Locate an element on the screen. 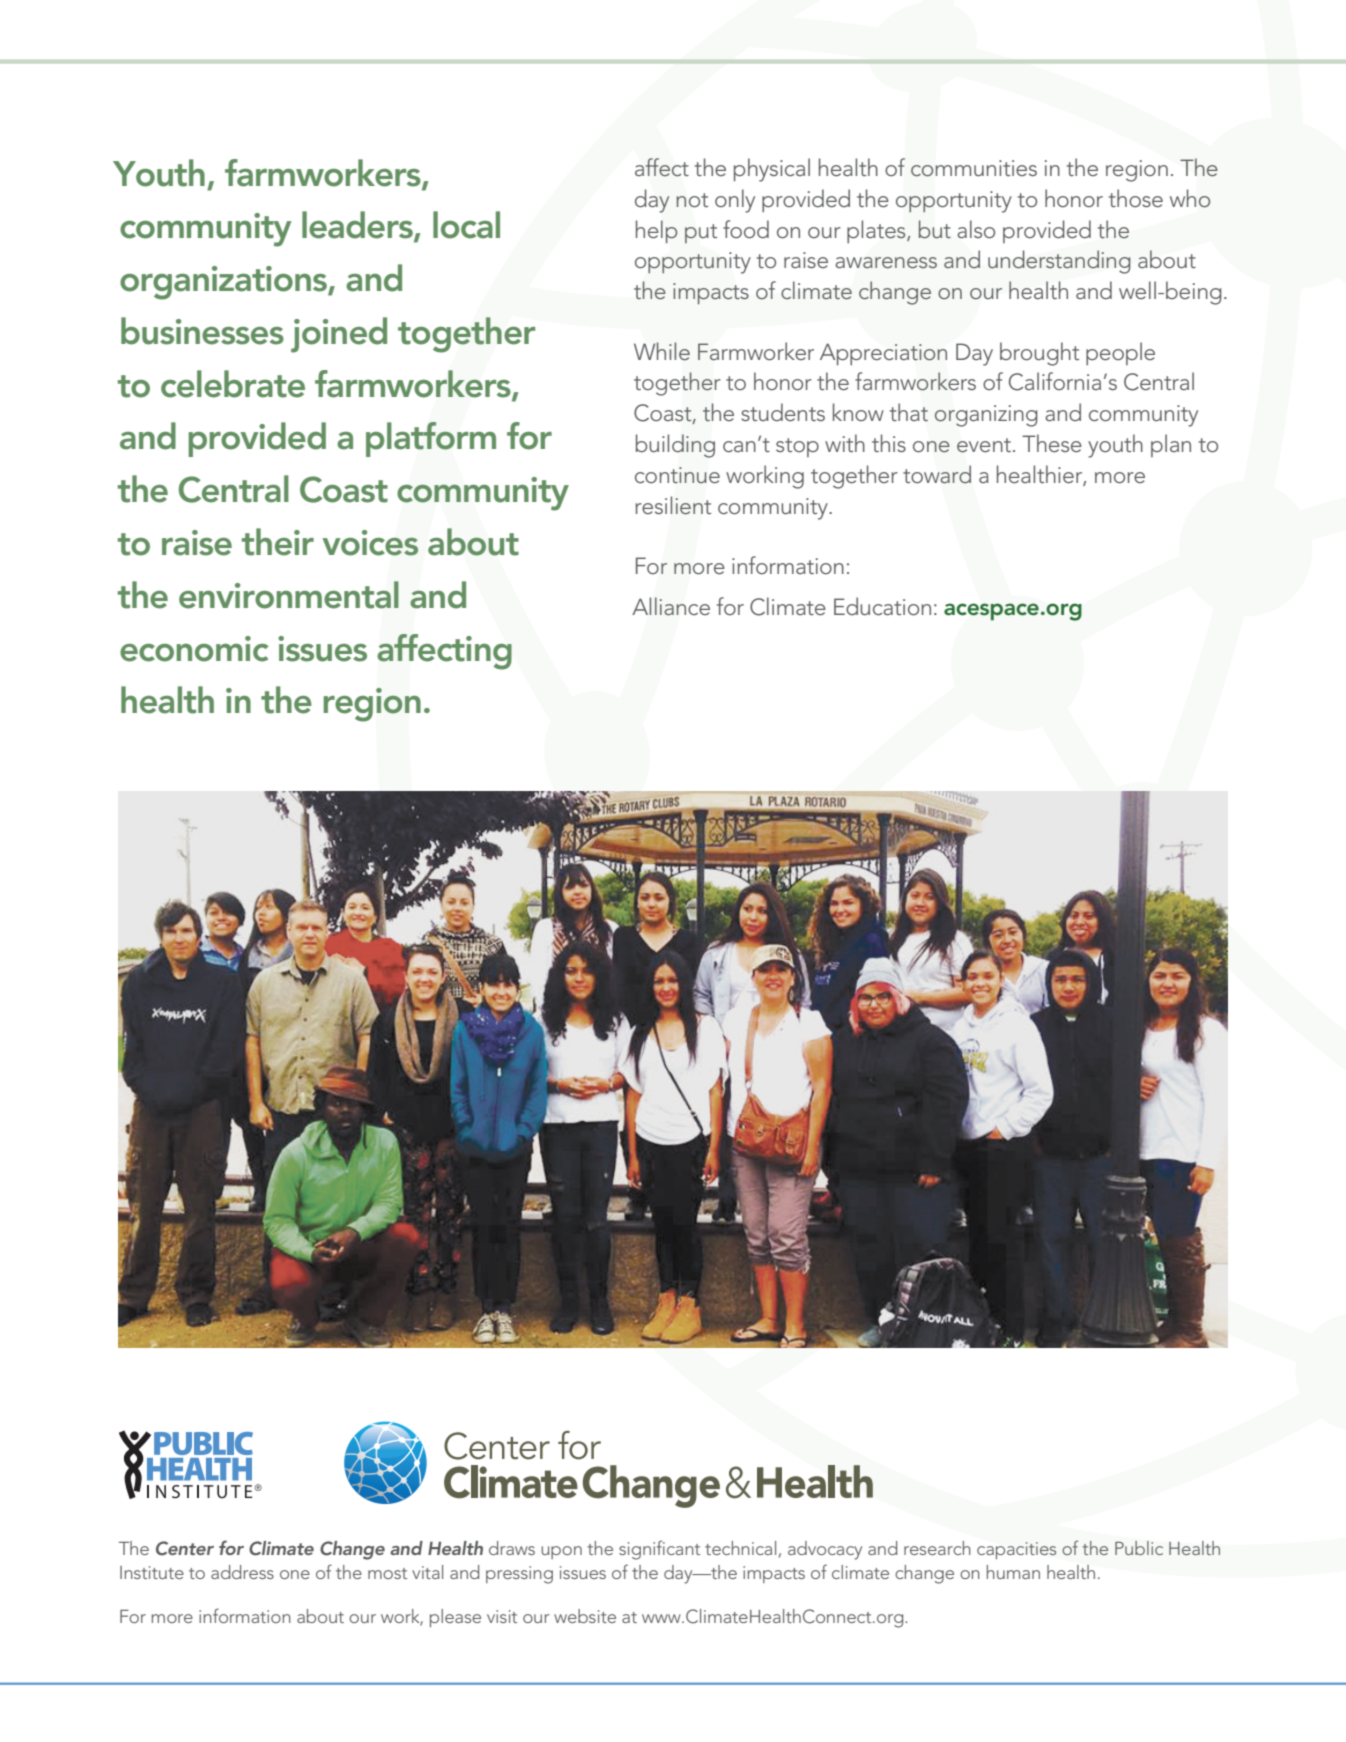  economic is located at coordinates (194, 649).
